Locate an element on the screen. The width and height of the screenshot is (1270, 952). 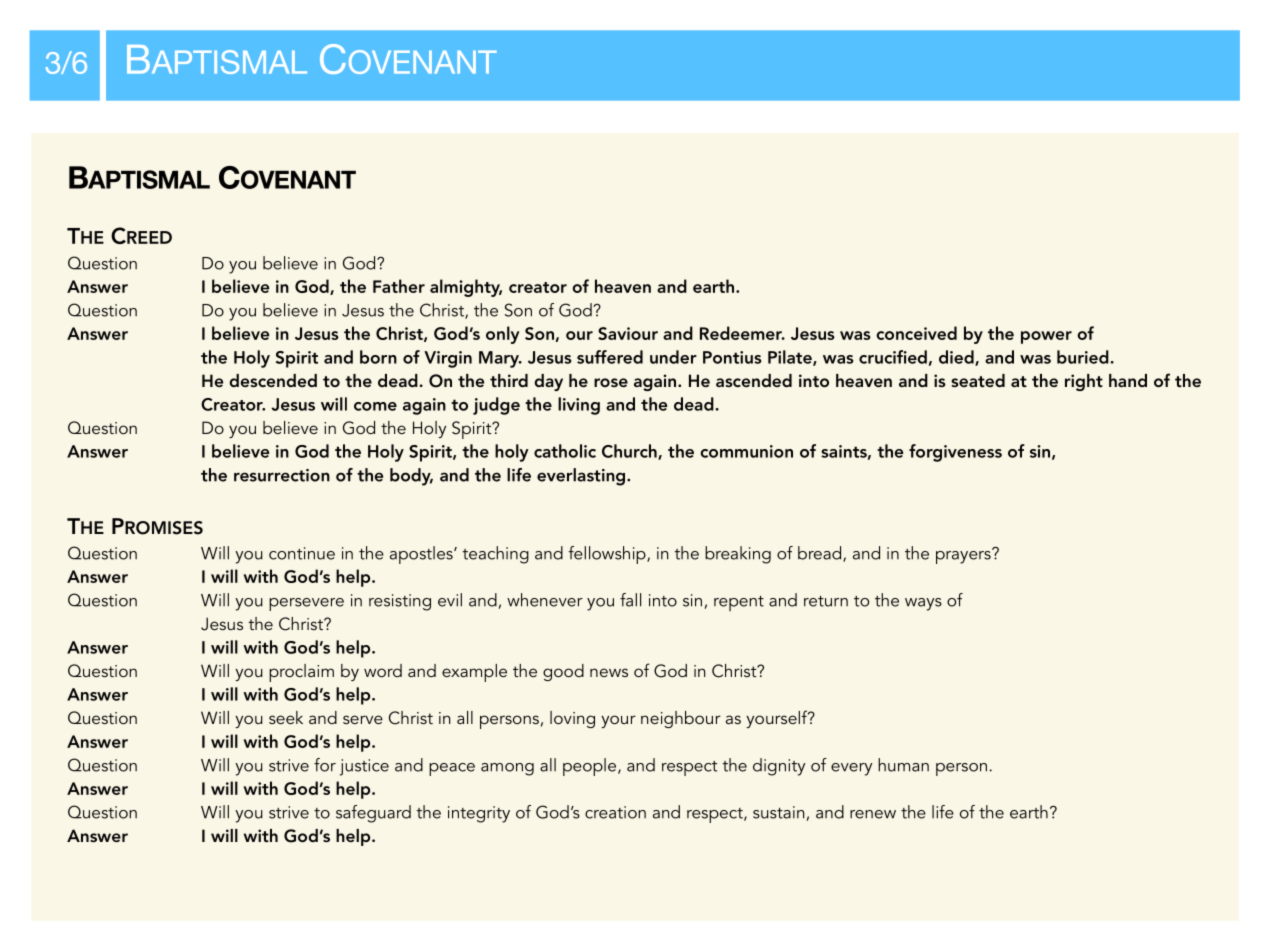
forgiveness is located at coordinates (955, 453).
